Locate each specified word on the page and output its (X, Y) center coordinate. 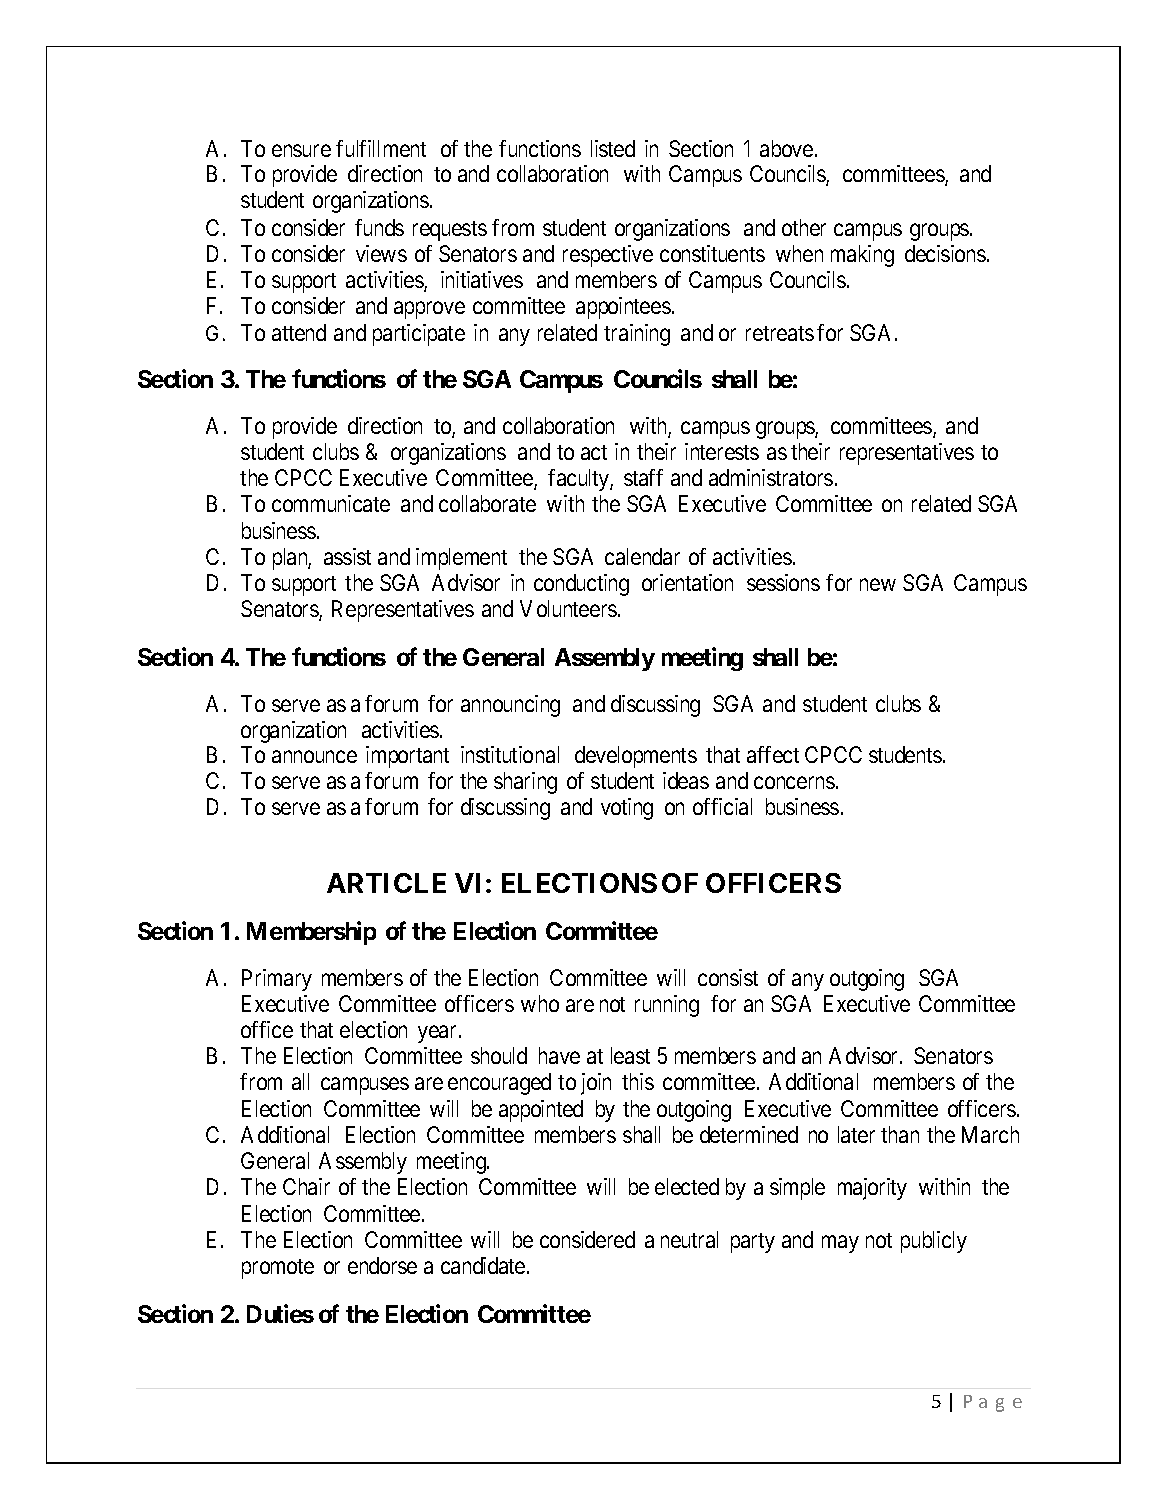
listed (613, 148)
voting (627, 809)
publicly (934, 1242)
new (878, 585)
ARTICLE (386, 883)
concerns (794, 783)
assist (347, 556)
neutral (689, 1239)
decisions (945, 253)
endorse (382, 1265)
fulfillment (381, 148)
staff (643, 477)
